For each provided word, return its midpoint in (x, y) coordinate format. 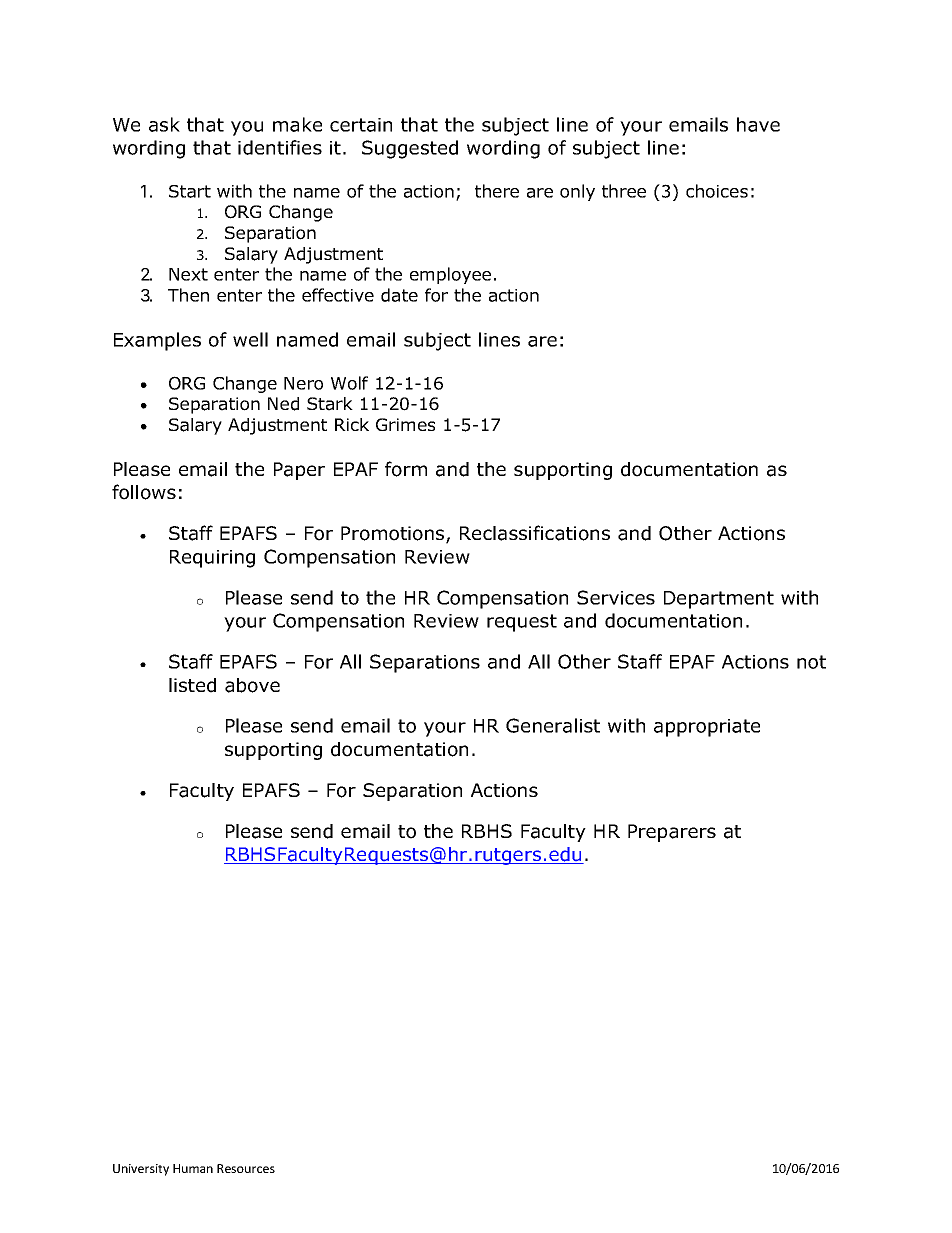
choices (717, 191)
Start (190, 191)
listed (192, 685)
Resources (246, 1168)
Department (719, 600)
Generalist (553, 725)
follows (144, 492)
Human (193, 1168)
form (406, 469)
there (497, 191)
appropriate (707, 728)
